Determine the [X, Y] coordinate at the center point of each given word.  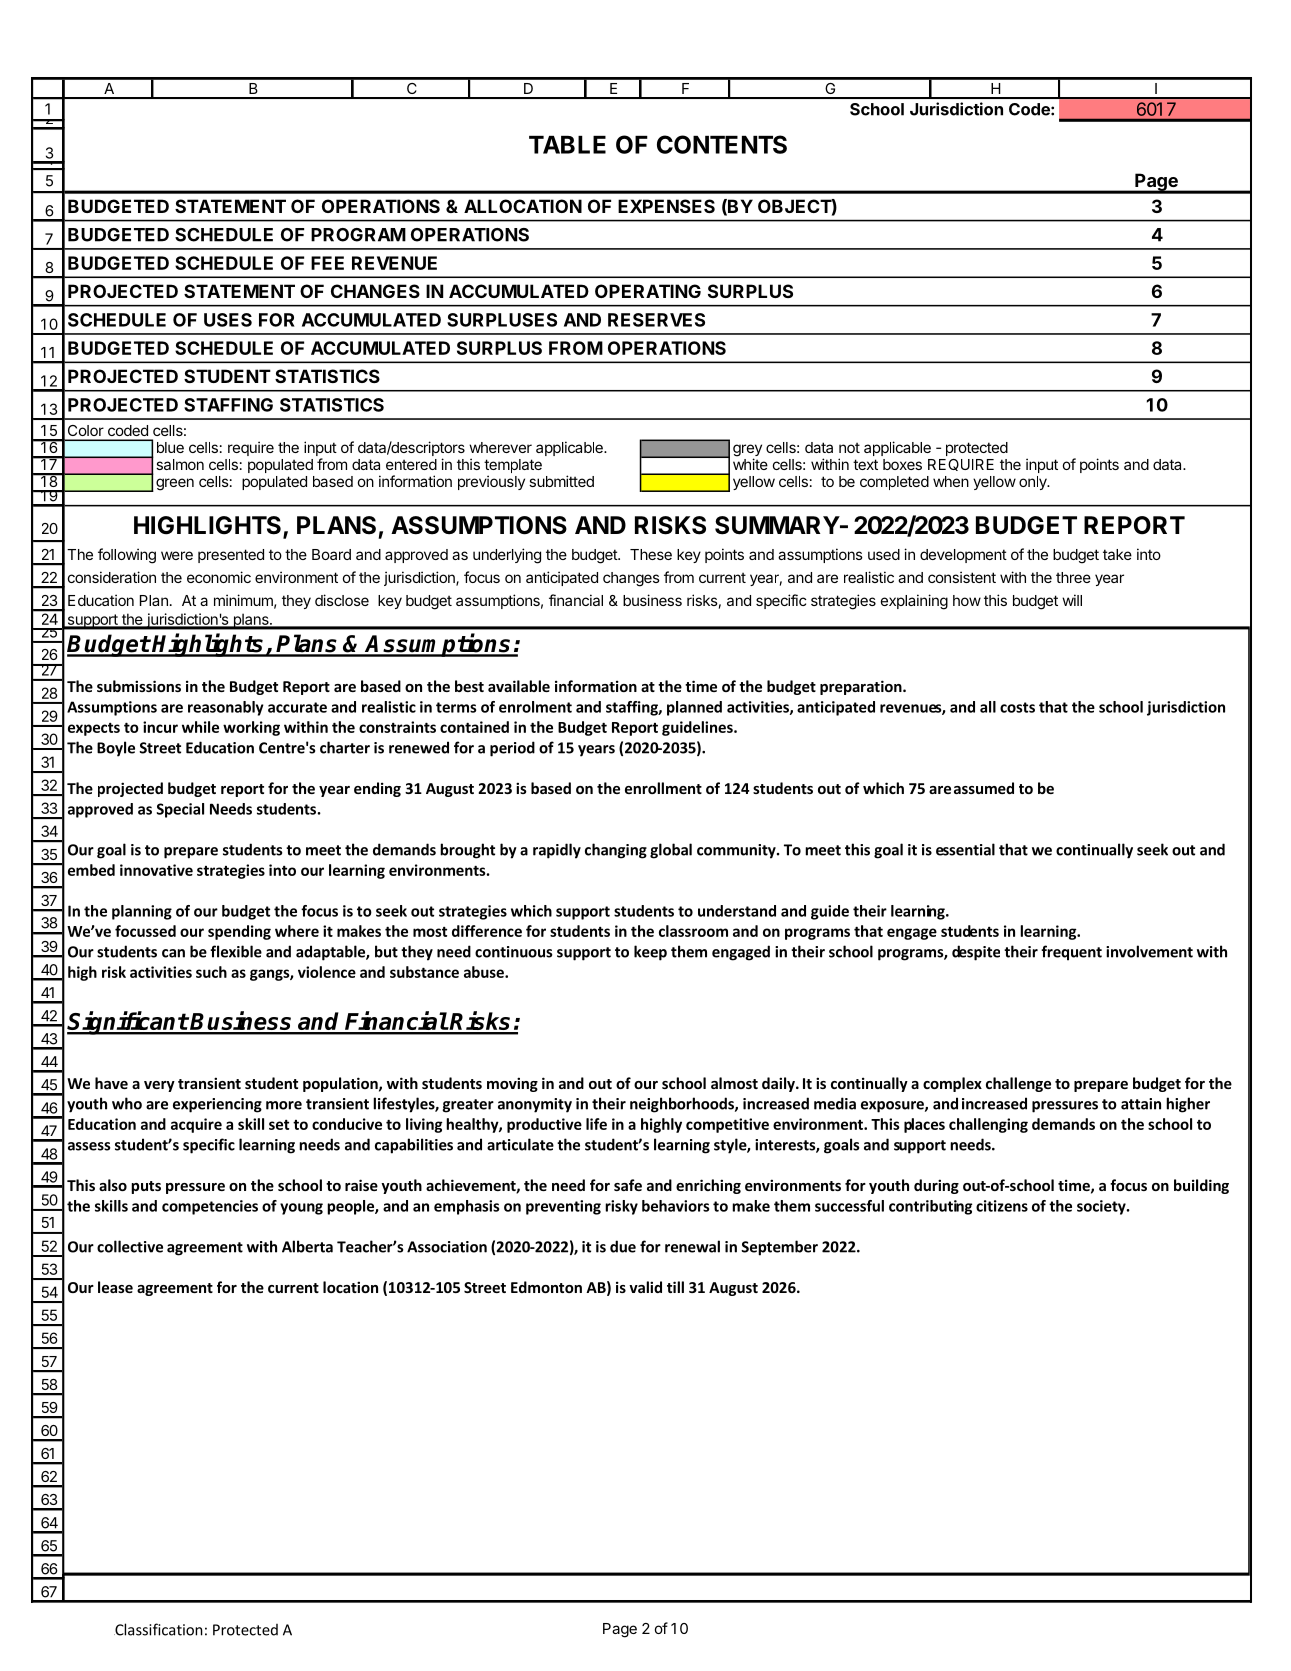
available [519, 686]
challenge [1018, 1084]
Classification [158, 1629]
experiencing [217, 1105]
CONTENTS [722, 144]
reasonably [226, 708]
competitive [727, 1125]
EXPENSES [666, 206]
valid [645, 1287]
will [1072, 600]
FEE [327, 263]
